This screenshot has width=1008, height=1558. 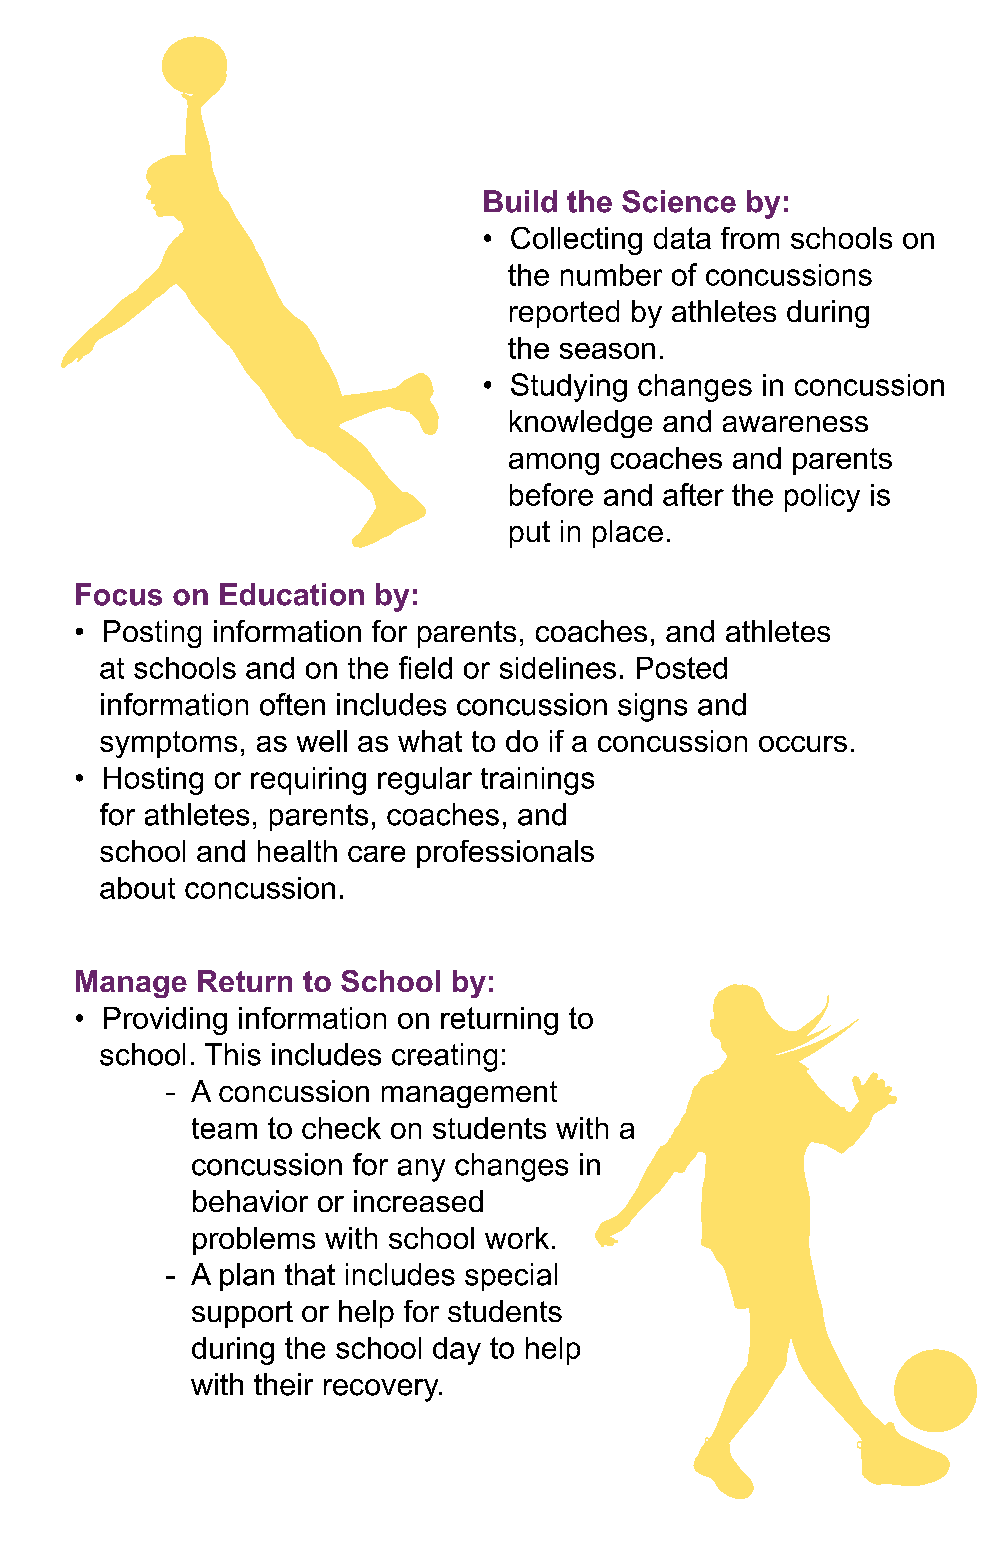 I want to click on support, so click(x=242, y=1314).
